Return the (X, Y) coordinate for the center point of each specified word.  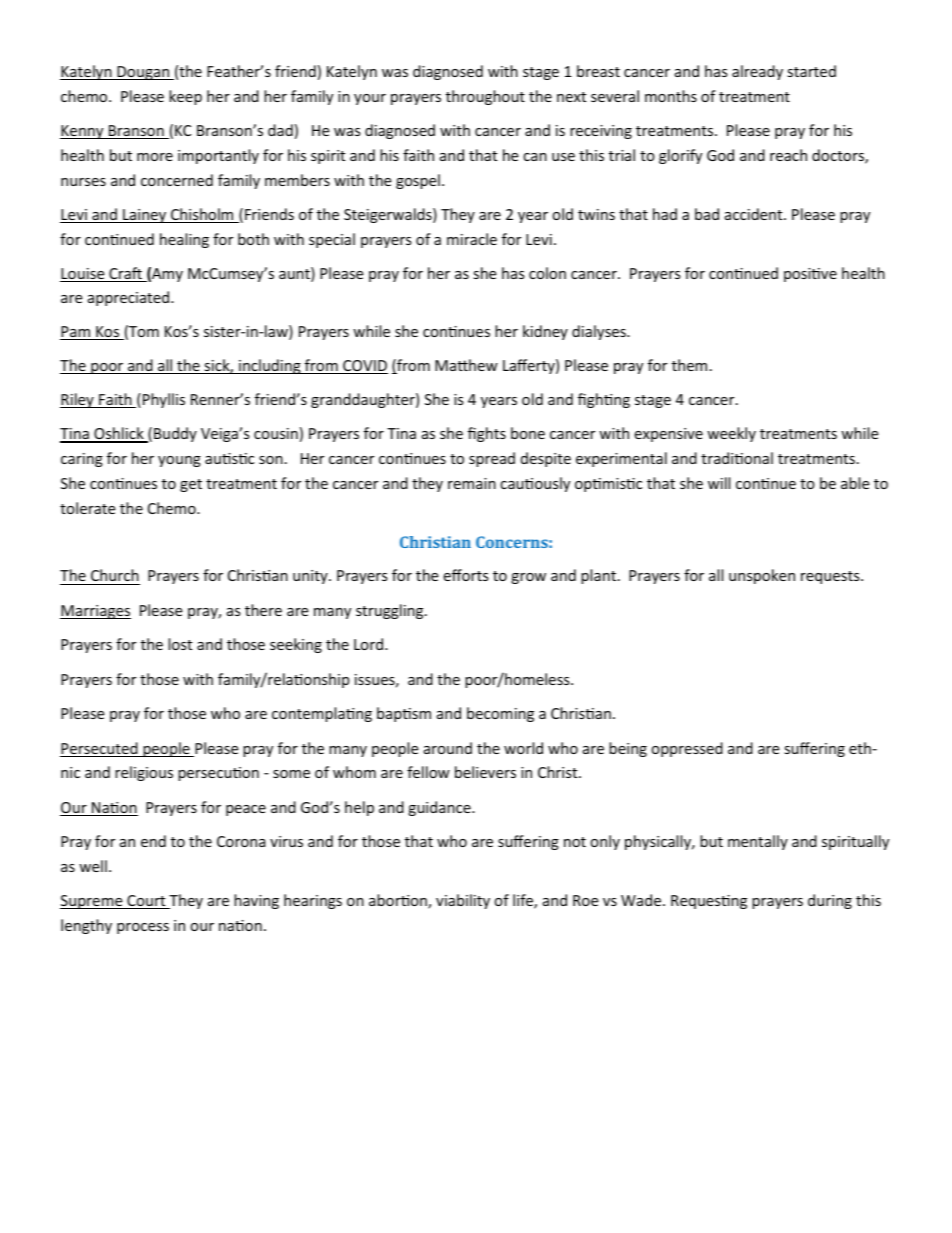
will (719, 483)
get (191, 485)
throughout (485, 97)
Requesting (709, 902)
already (757, 72)
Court (146, 902)
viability (463, 901)
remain (472, 483)
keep (185, 97)
